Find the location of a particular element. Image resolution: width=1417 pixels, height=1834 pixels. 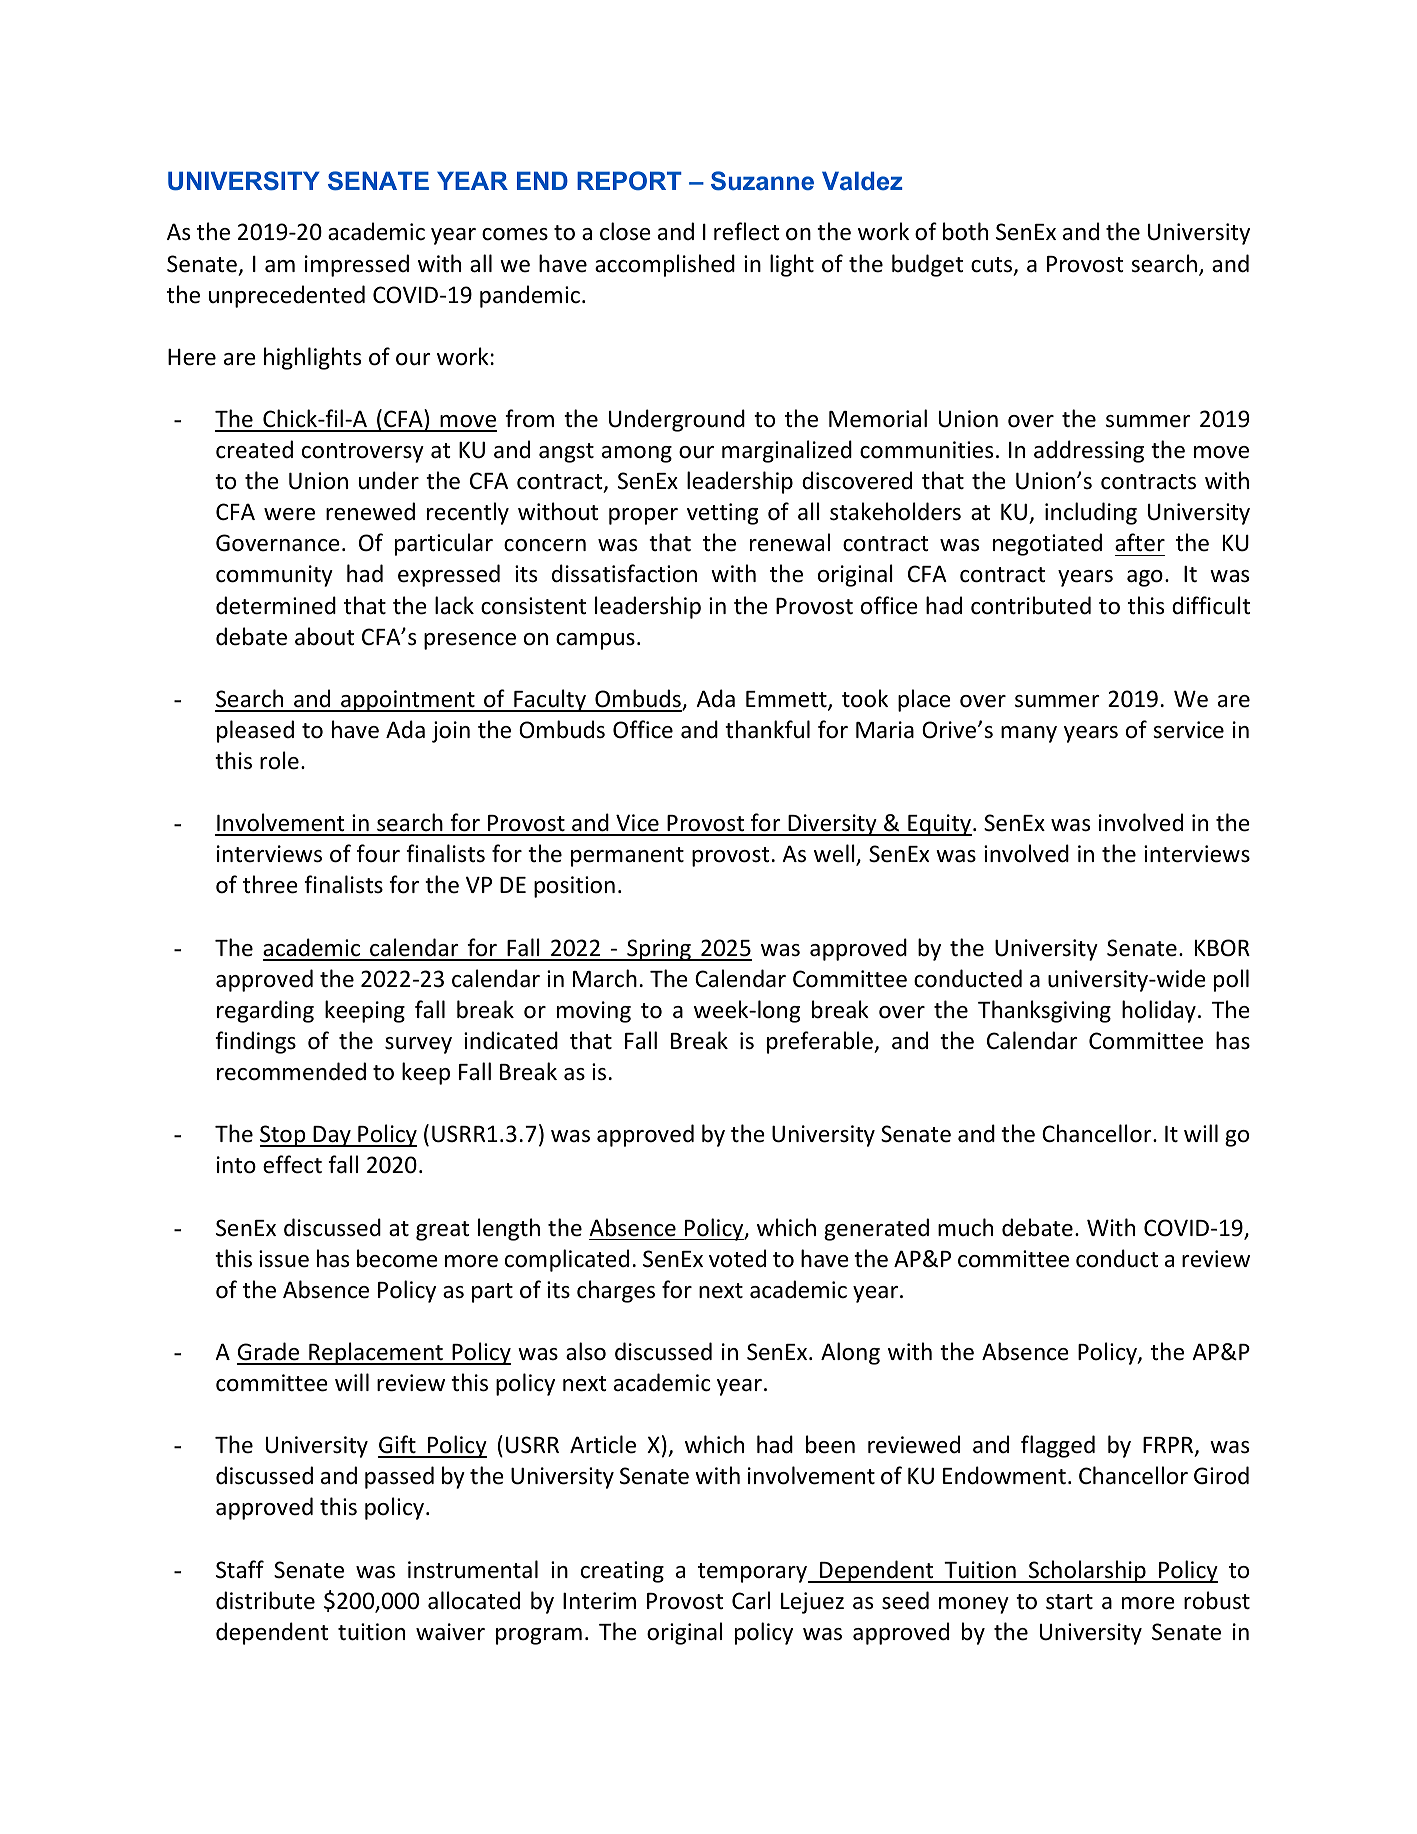

Scholarship is located at coordinates (1087, 1571).
